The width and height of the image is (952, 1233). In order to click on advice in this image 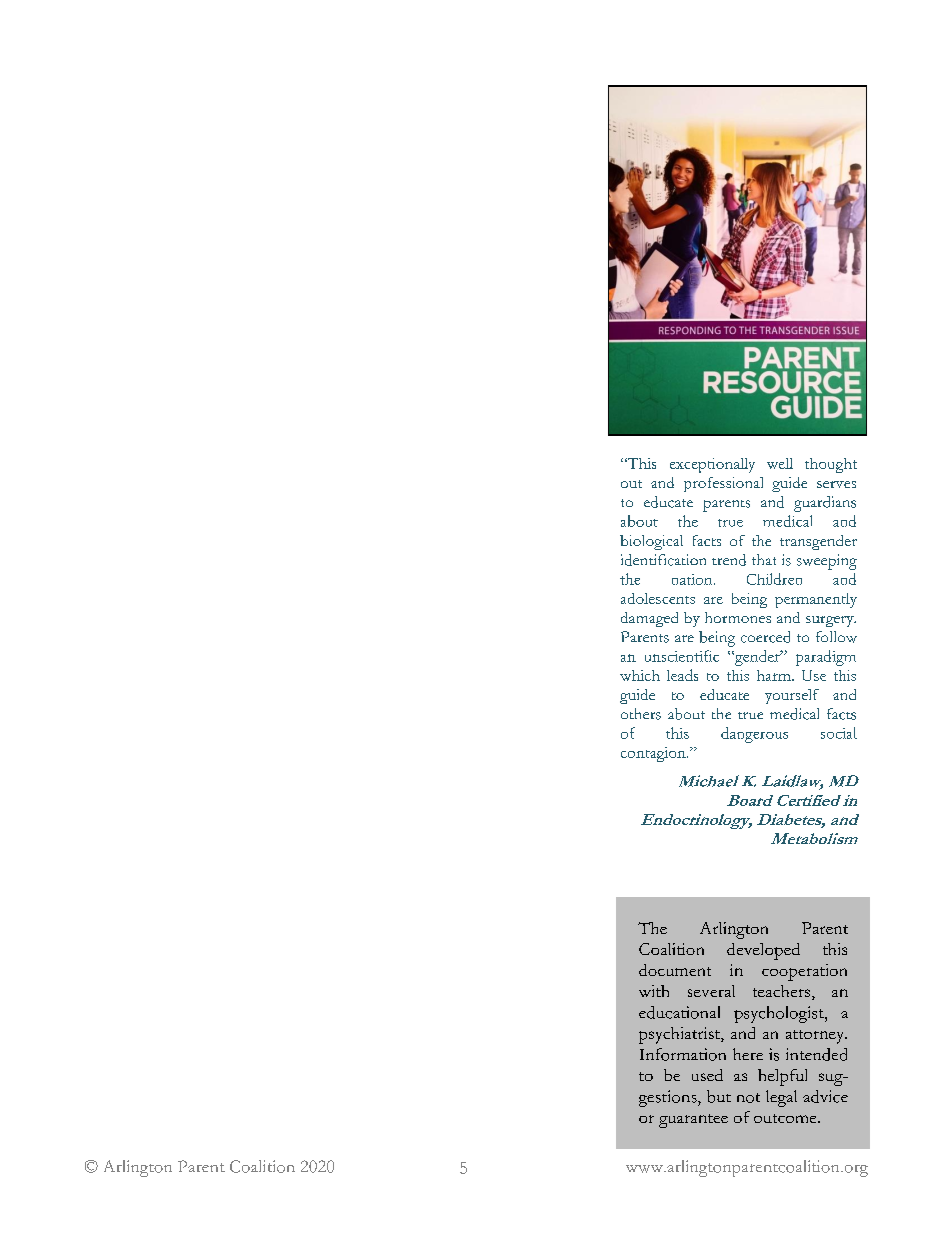, I will do `click(825, 1096)`.
